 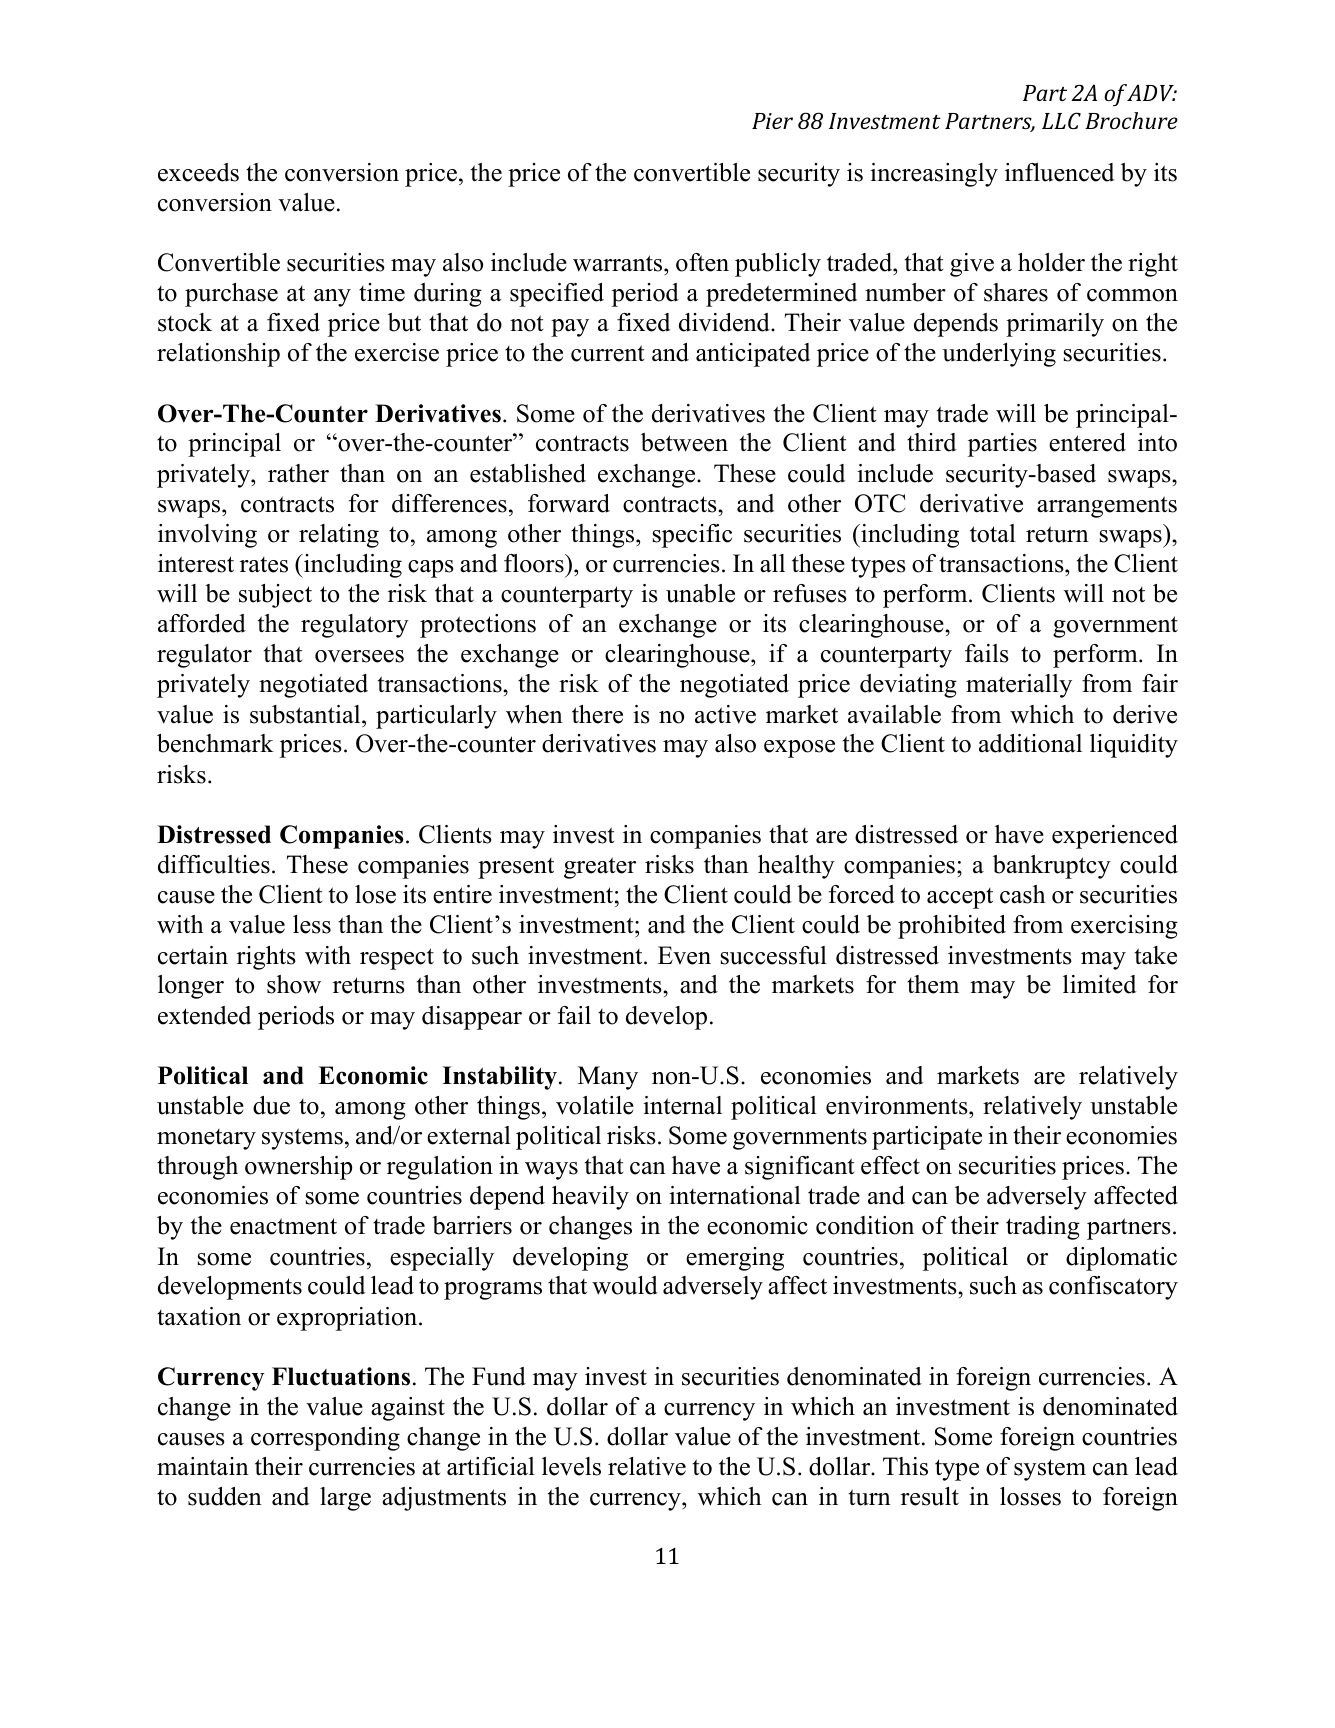 What do you see at coordinates (571, 1466) in the page?
I see `levels` at bounding box center [571, 1466].
